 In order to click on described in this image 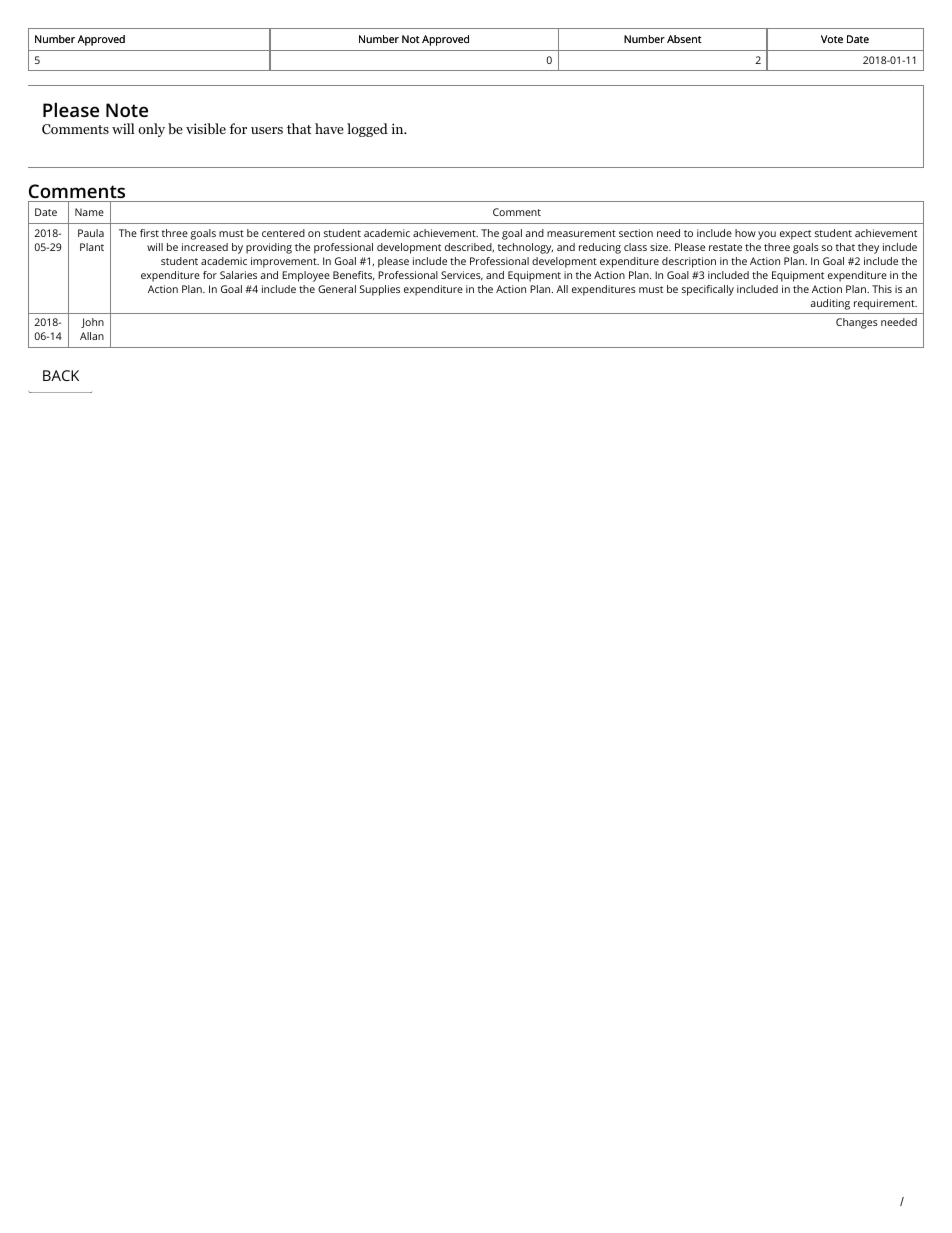, I will do `click(469, 247)`.
